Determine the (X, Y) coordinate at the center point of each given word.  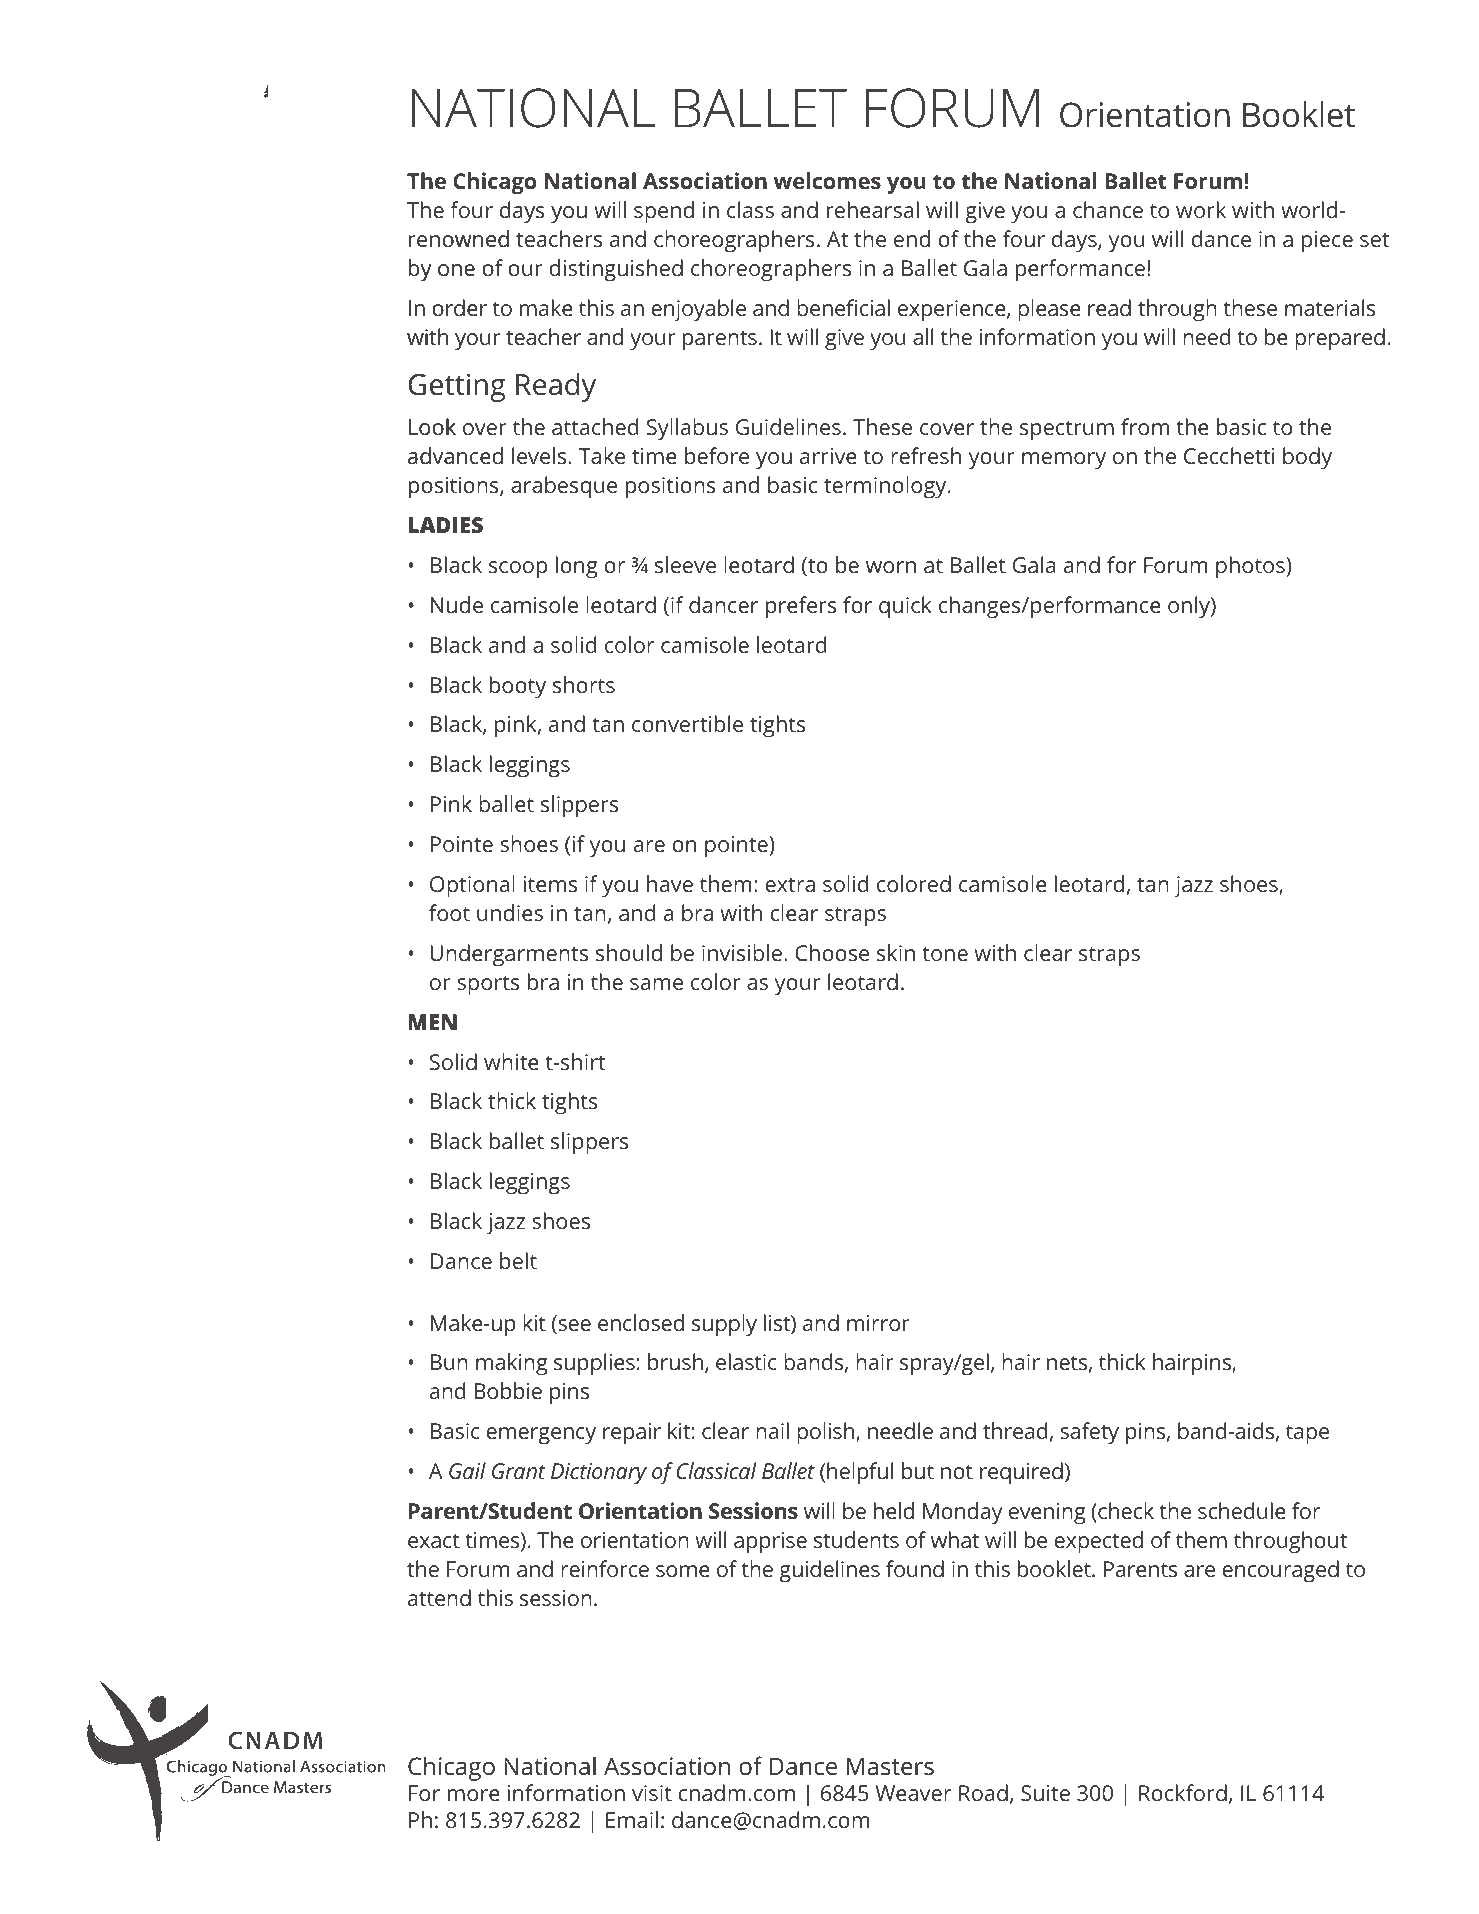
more (474, 1795)
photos (1251, 567)
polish (827, 1433)
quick (905, 607)
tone (945, 953)
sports (488, 985)
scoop (518, 570)
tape (1307, 1434)
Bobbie (508, 1390)
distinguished (616, 270)
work (1201, 209)
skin (896, 952)
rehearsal (873, 209)
